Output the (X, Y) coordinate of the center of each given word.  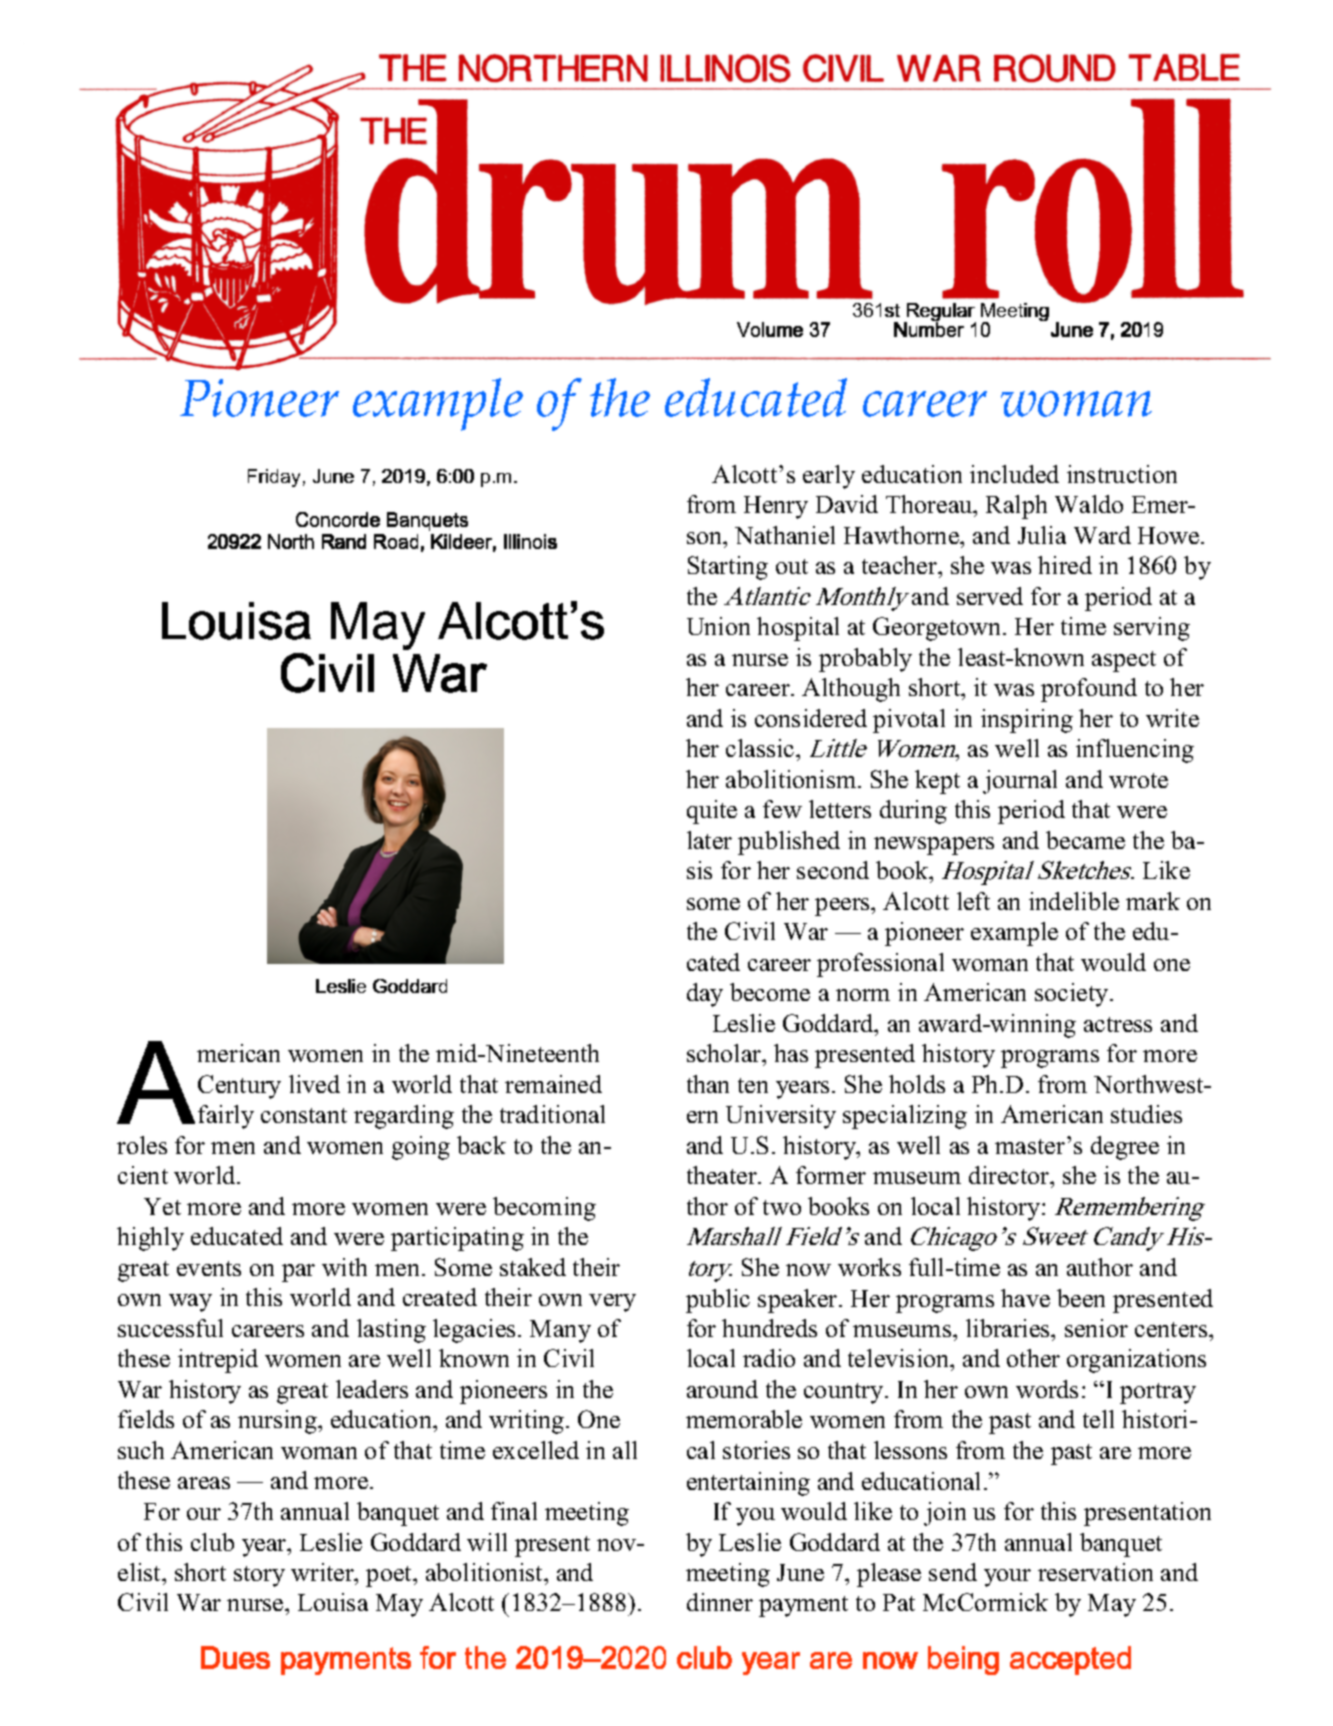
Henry (776, 507)
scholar (725, 1055)
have (1025, 1298)
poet (390, 1576)
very (612, 1303)
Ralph (1016, 507)
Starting (728, 568)
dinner (720, 1602)
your (1007, 1578)
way (190, 1303)
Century (239, 1087)
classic (761, 748)
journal (1020, 782)
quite (712, 812)
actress (1118, 1024)
